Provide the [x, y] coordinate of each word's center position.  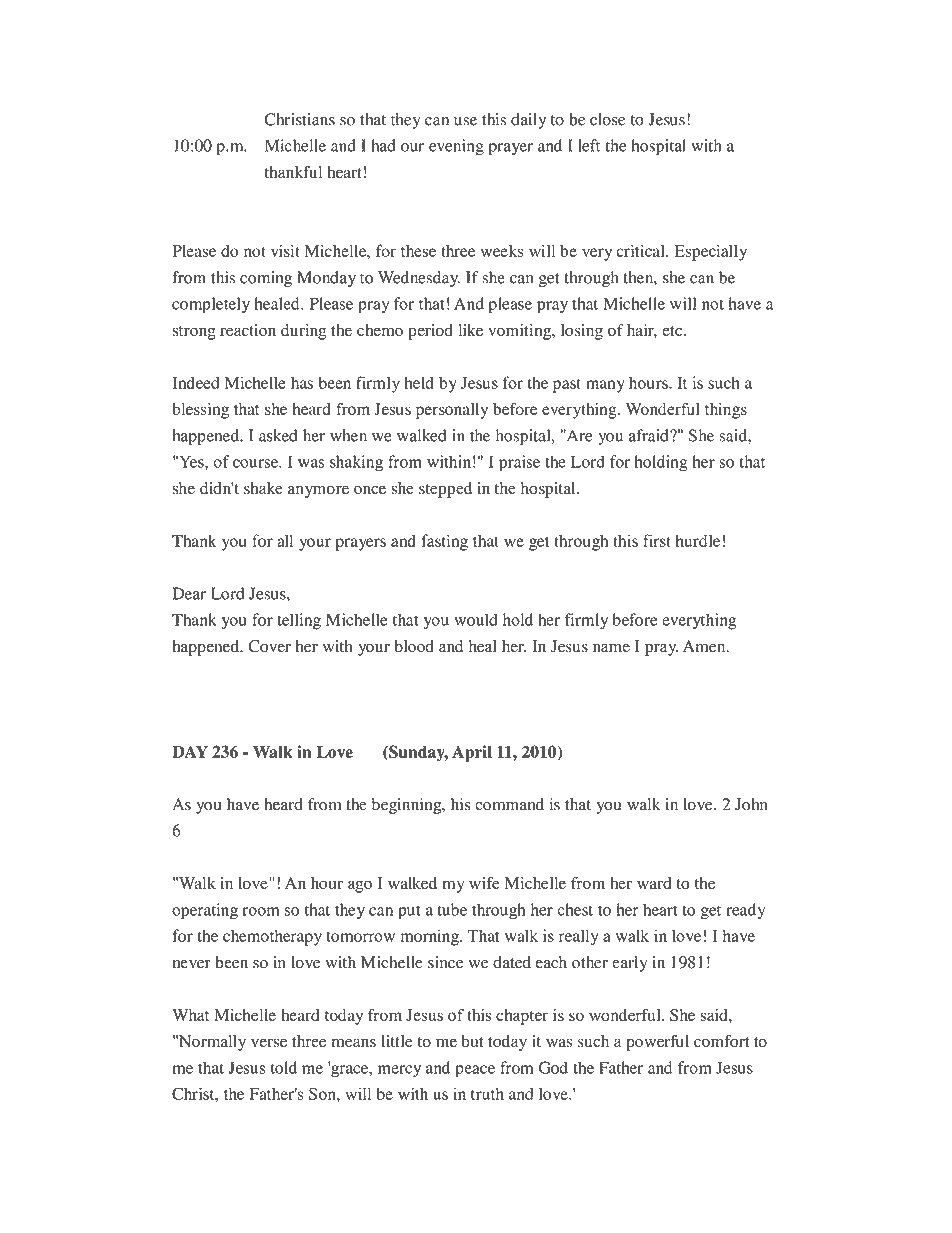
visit [285, 250]
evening [456, 147]
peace [475, 1071]
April [472, 753]
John [751, 804]
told [284, 1067]
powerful [657, 1043]
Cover [269, 646]
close [607, 119]
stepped [445, 490]
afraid [650, 435]
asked [278, 435]
